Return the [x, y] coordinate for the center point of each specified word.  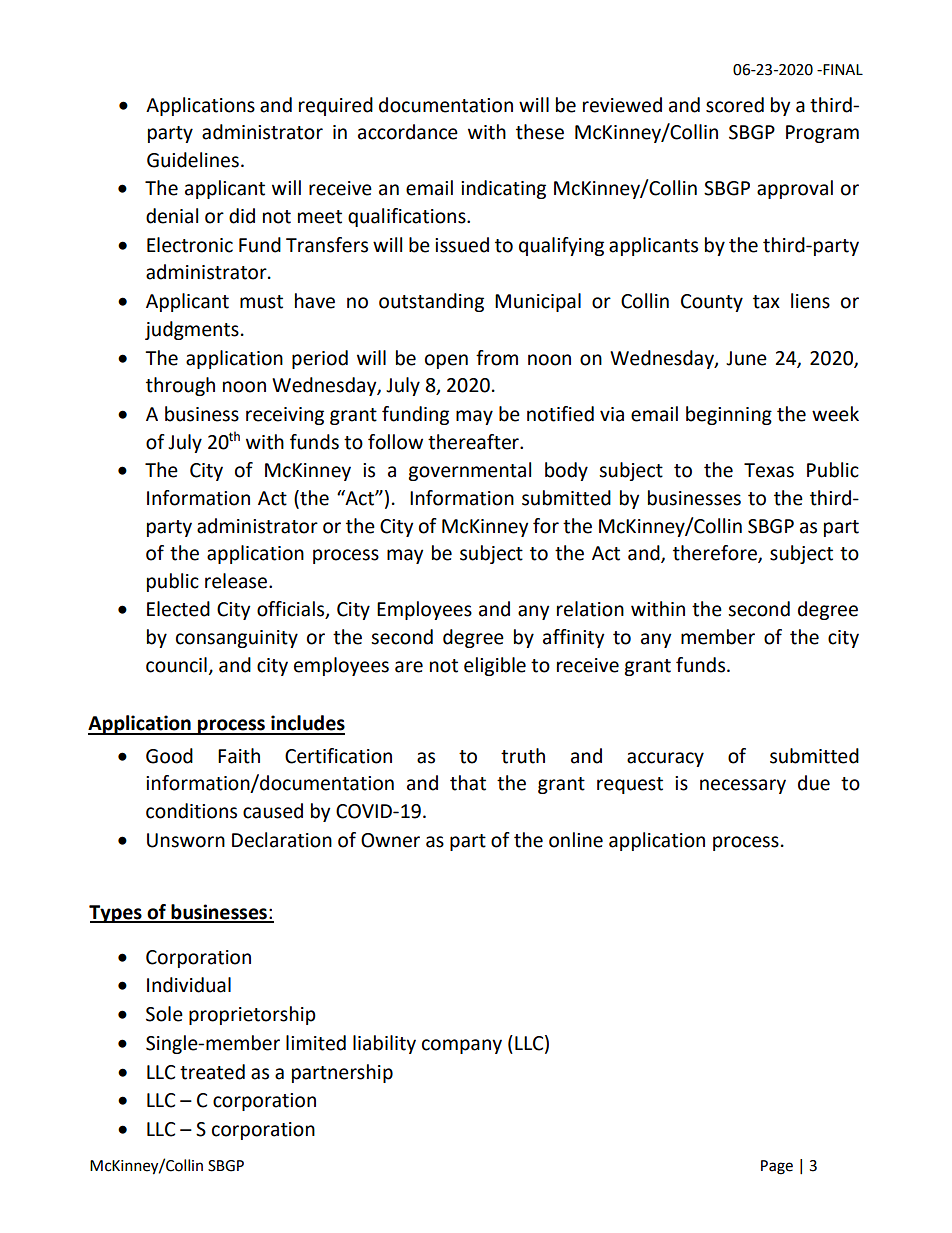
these [540, 132]
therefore [716, 554]
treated [212, 1072]
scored [735, 105]
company [462, 1046]
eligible [495, 666]
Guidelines [193, 160]
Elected [178, 609]
